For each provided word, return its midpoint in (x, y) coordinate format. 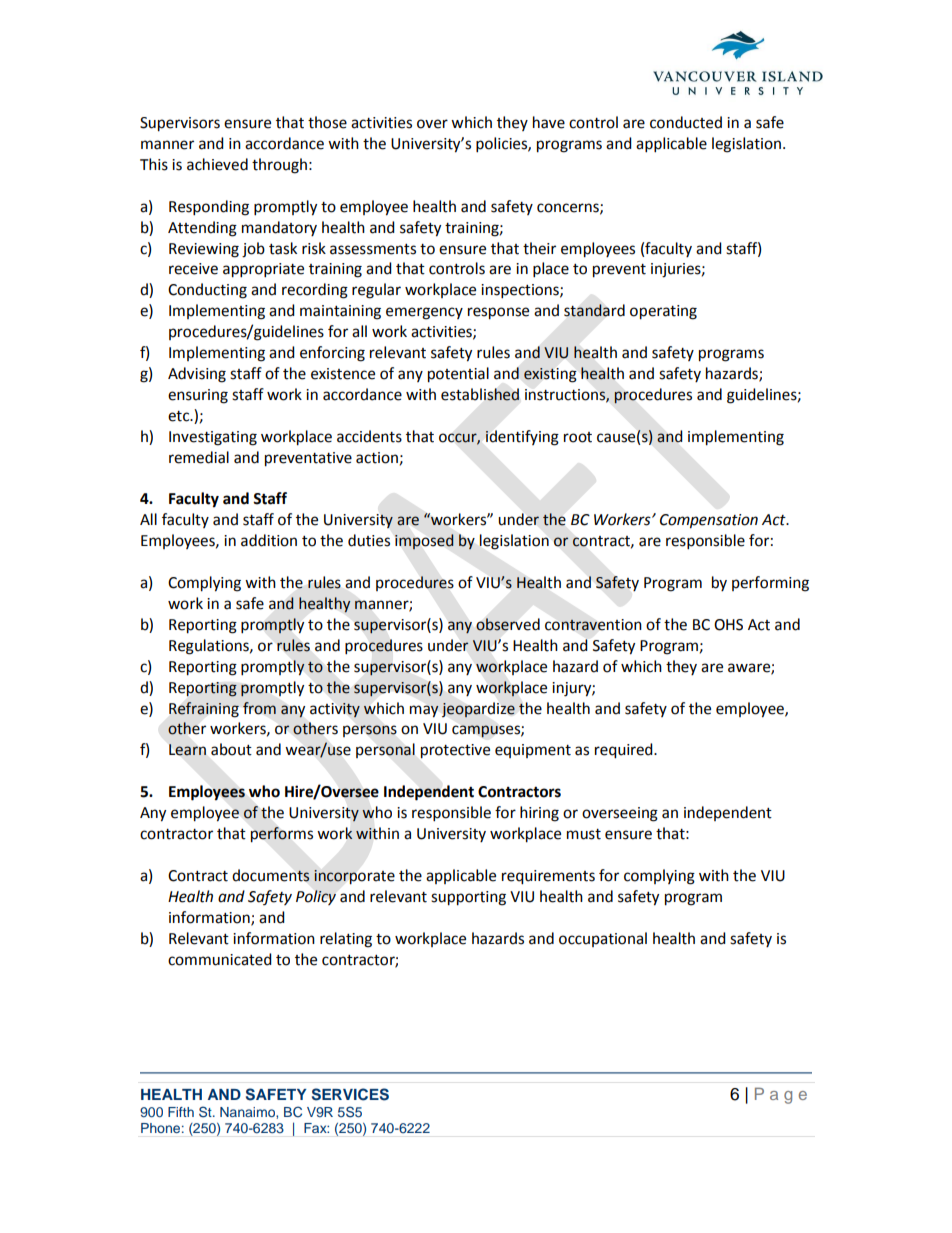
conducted (686, 122)
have (549, 122)
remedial (199, 457)
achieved (217, 164)
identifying (522, 438)
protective (455, 751)
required (625, 751)
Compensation (709, 521)
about (231, 749)
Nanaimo (248, 1112)
